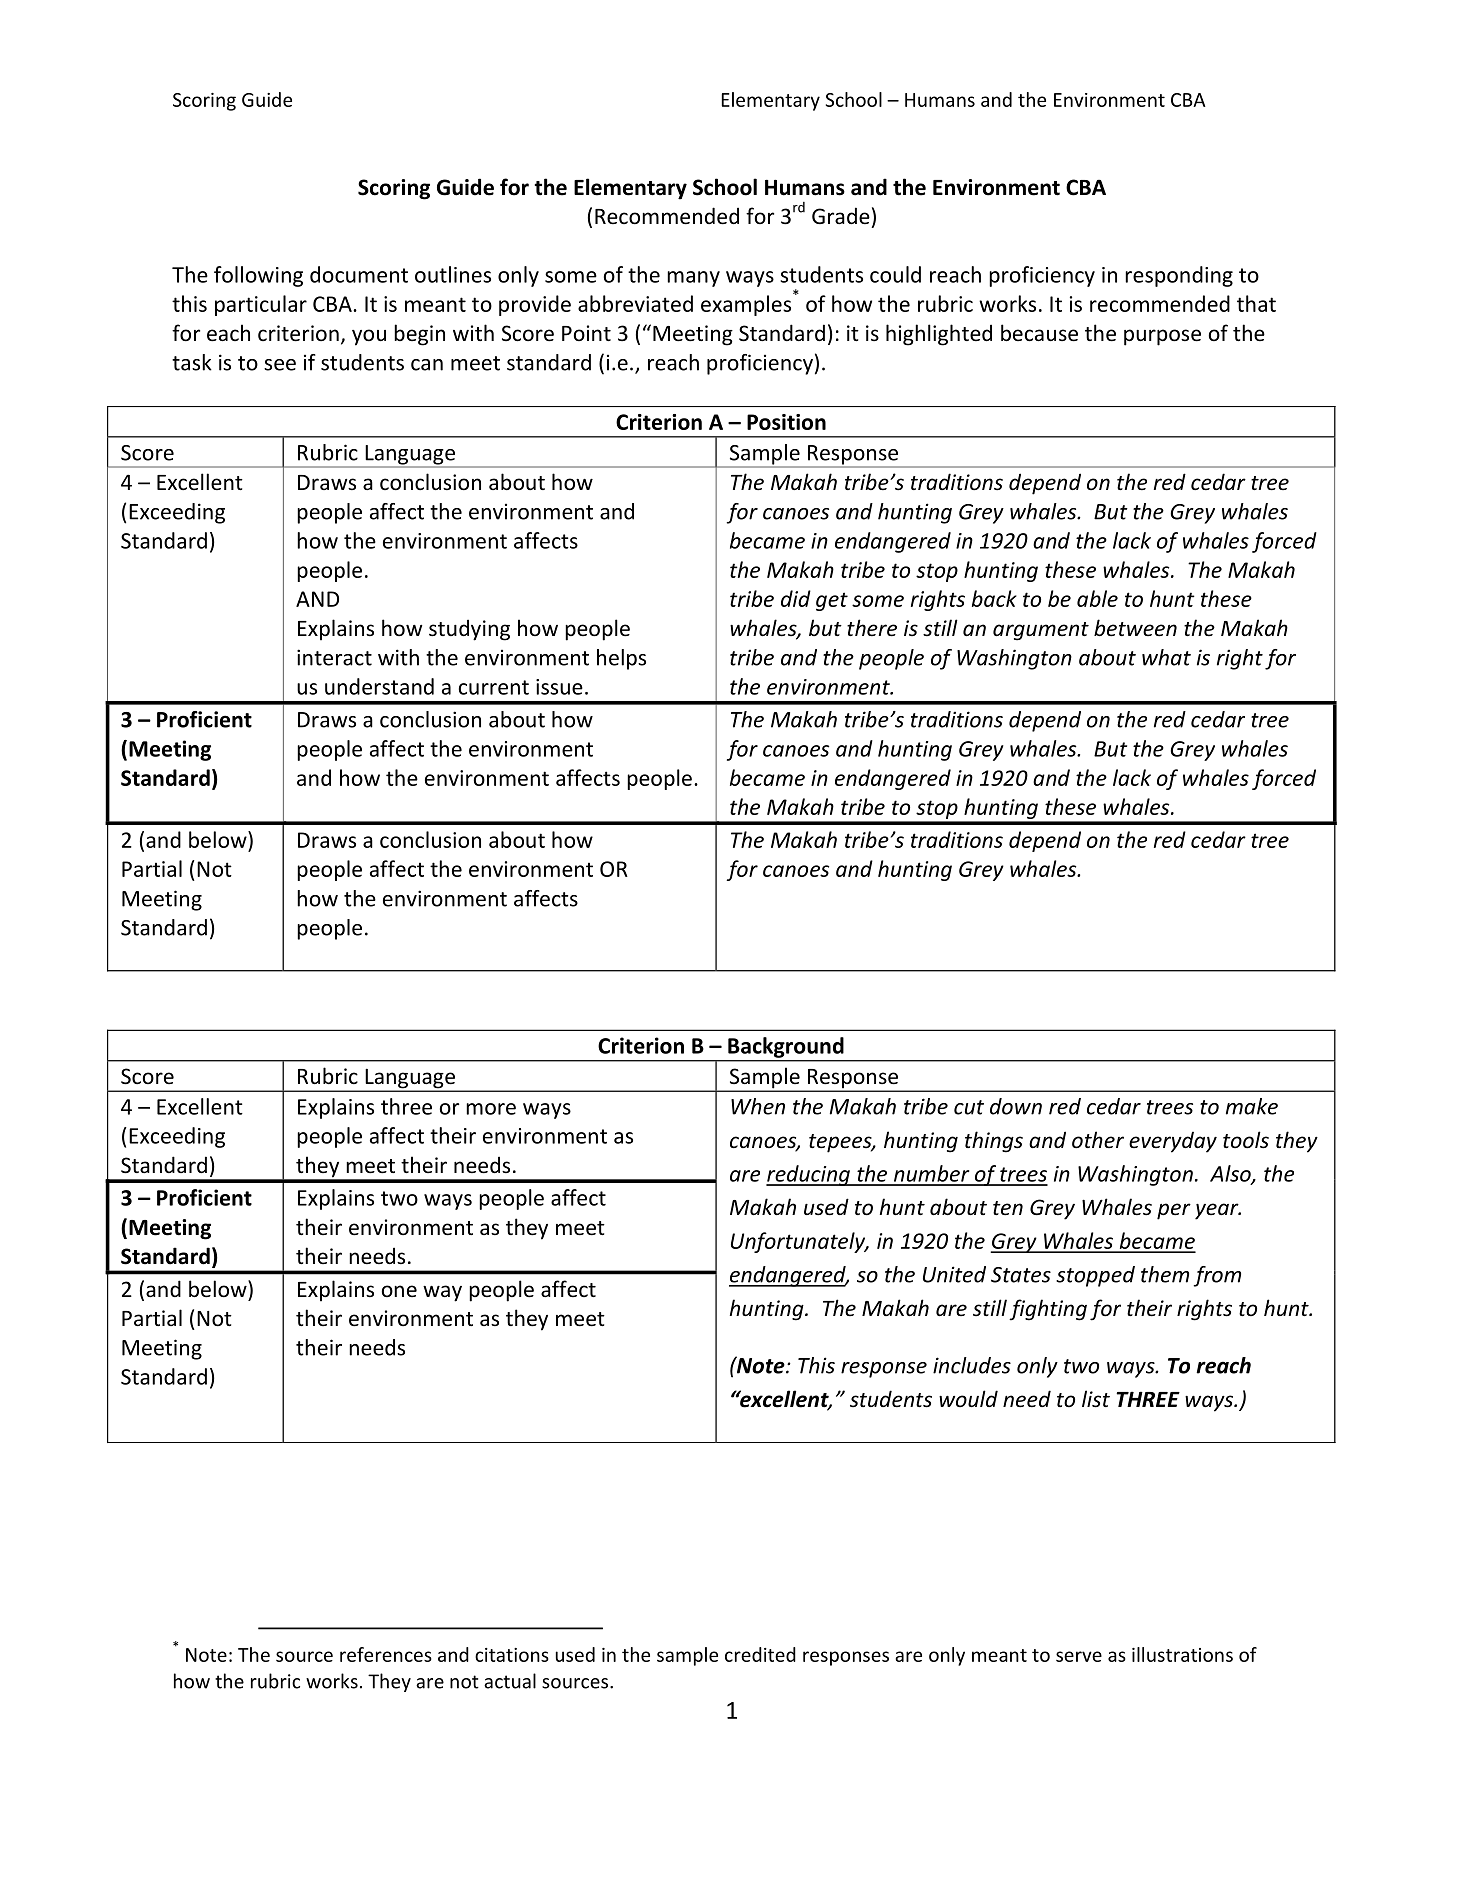  What do you see at coordinates (693, 279) in the page?
I see `many` at bounding box center [693, 279].
